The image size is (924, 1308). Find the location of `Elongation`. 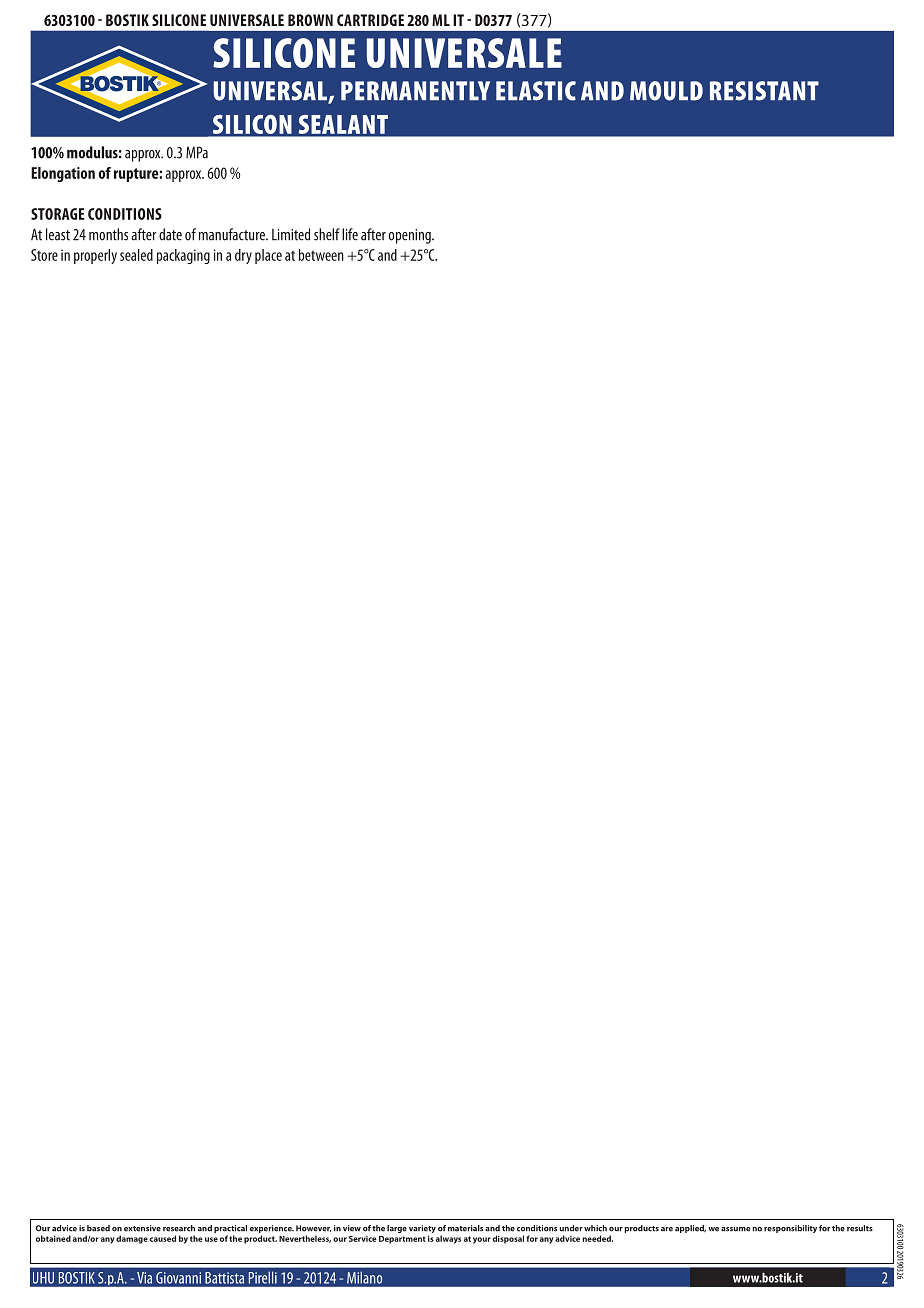

Elongation is located at coordinates (63, 174).
